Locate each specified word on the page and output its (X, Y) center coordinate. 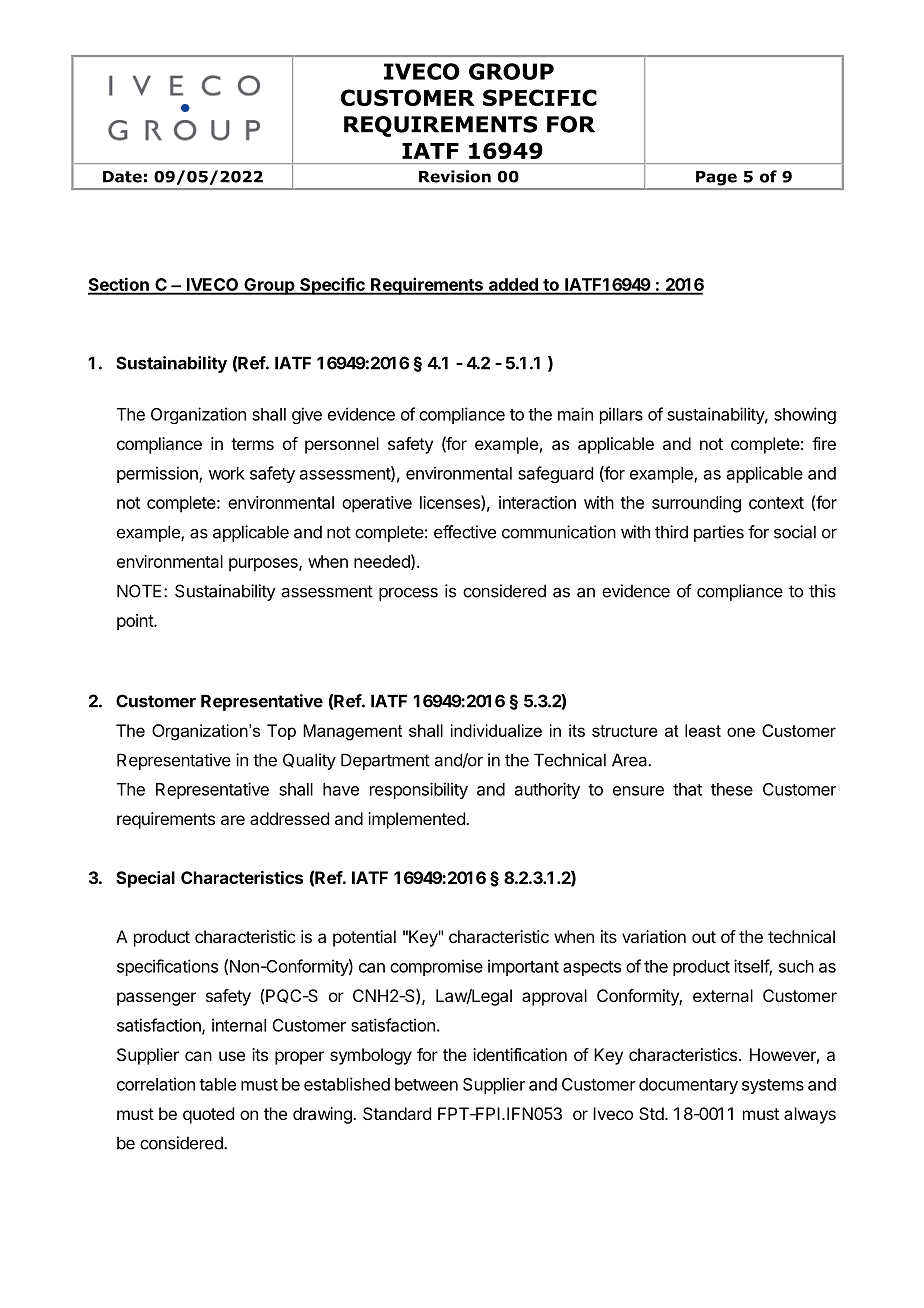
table (217, 1084)
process (408, 594)
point (136, 622)
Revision (455, 176)
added (513, 286)
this (822, 591)
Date (122, 177)
